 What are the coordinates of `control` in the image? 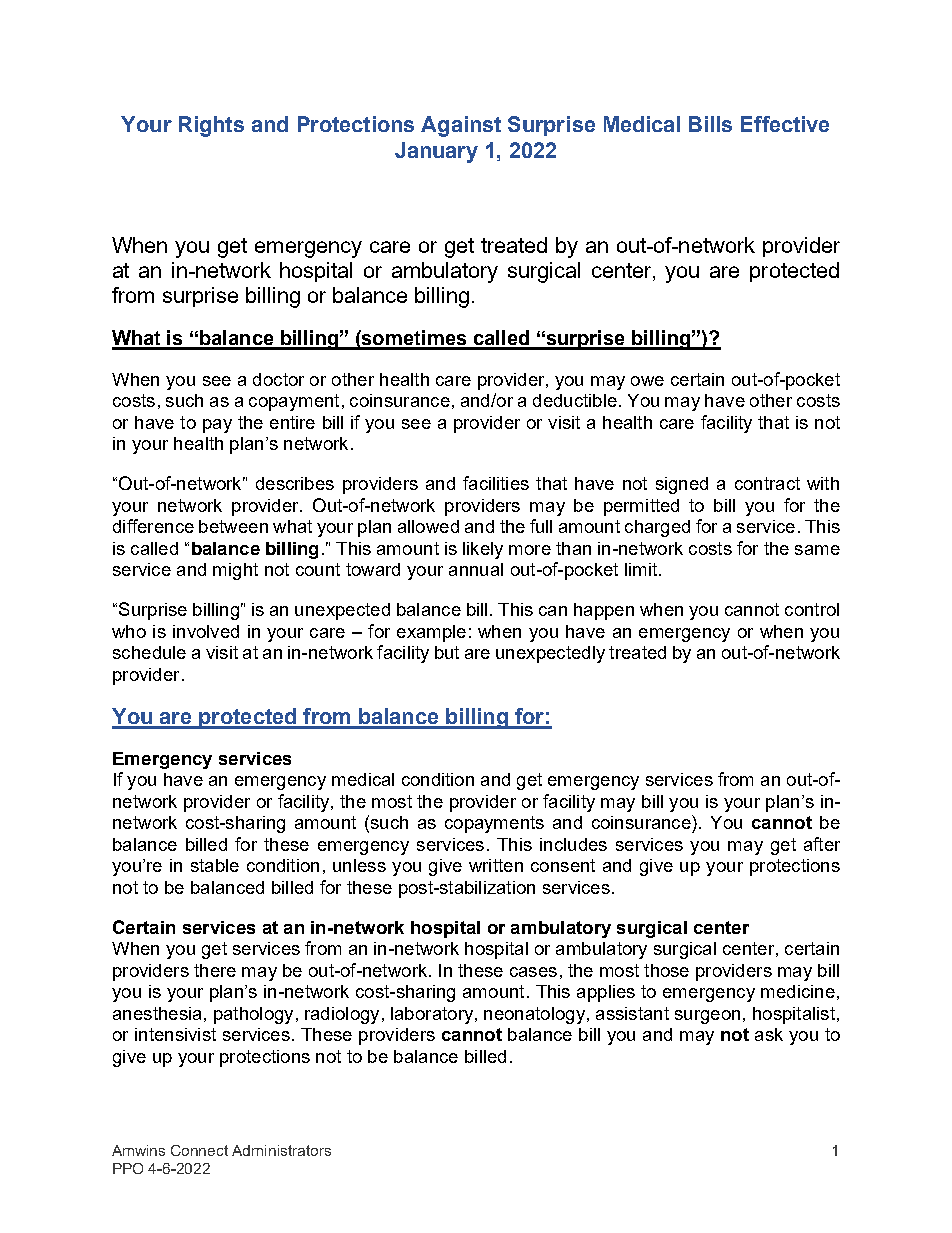 It's located at (812, 609).
